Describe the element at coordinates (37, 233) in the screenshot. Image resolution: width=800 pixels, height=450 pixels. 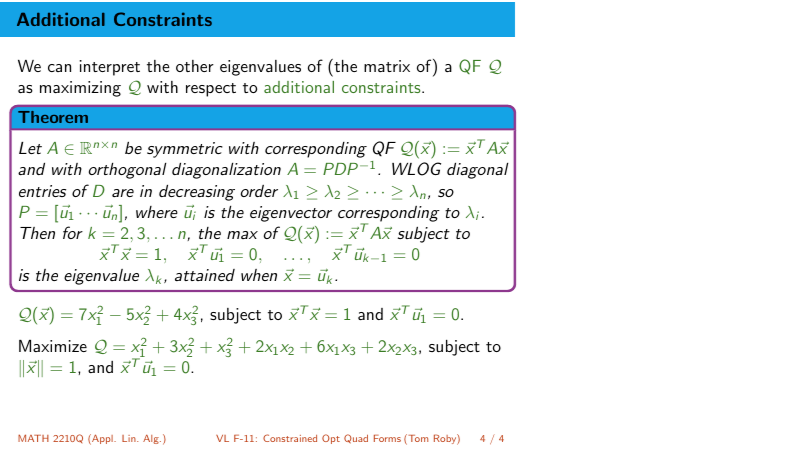
I see `Then` at that location.
